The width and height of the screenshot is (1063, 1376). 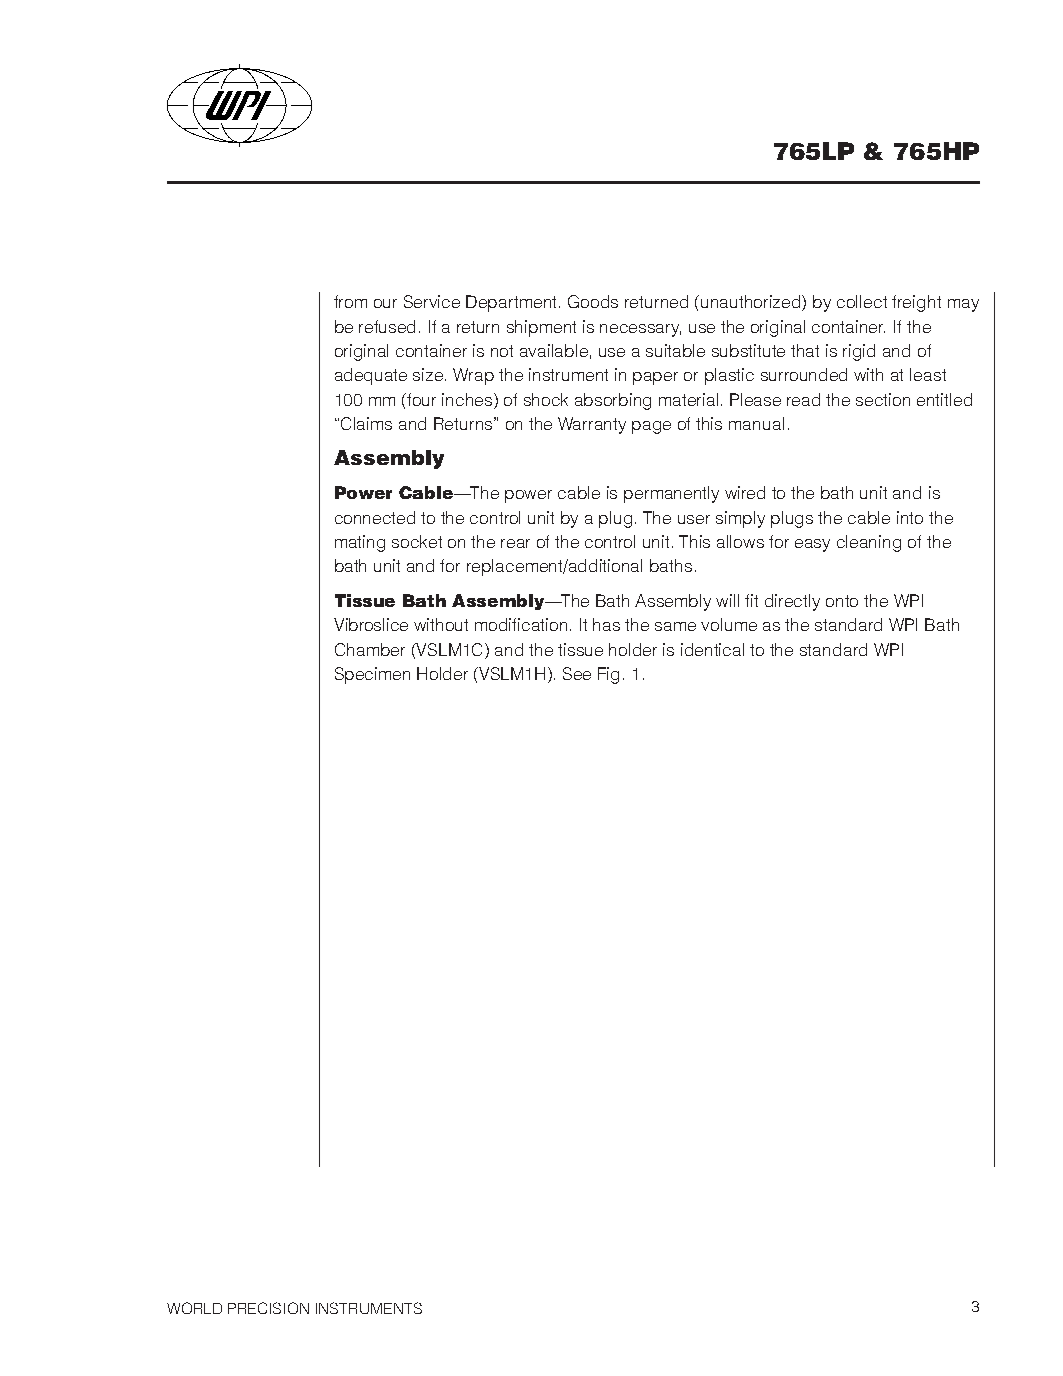 What do you see at coordinates (869, 543) in the screenshot?
I see `cleaning` at bounding box center [869, 543].
